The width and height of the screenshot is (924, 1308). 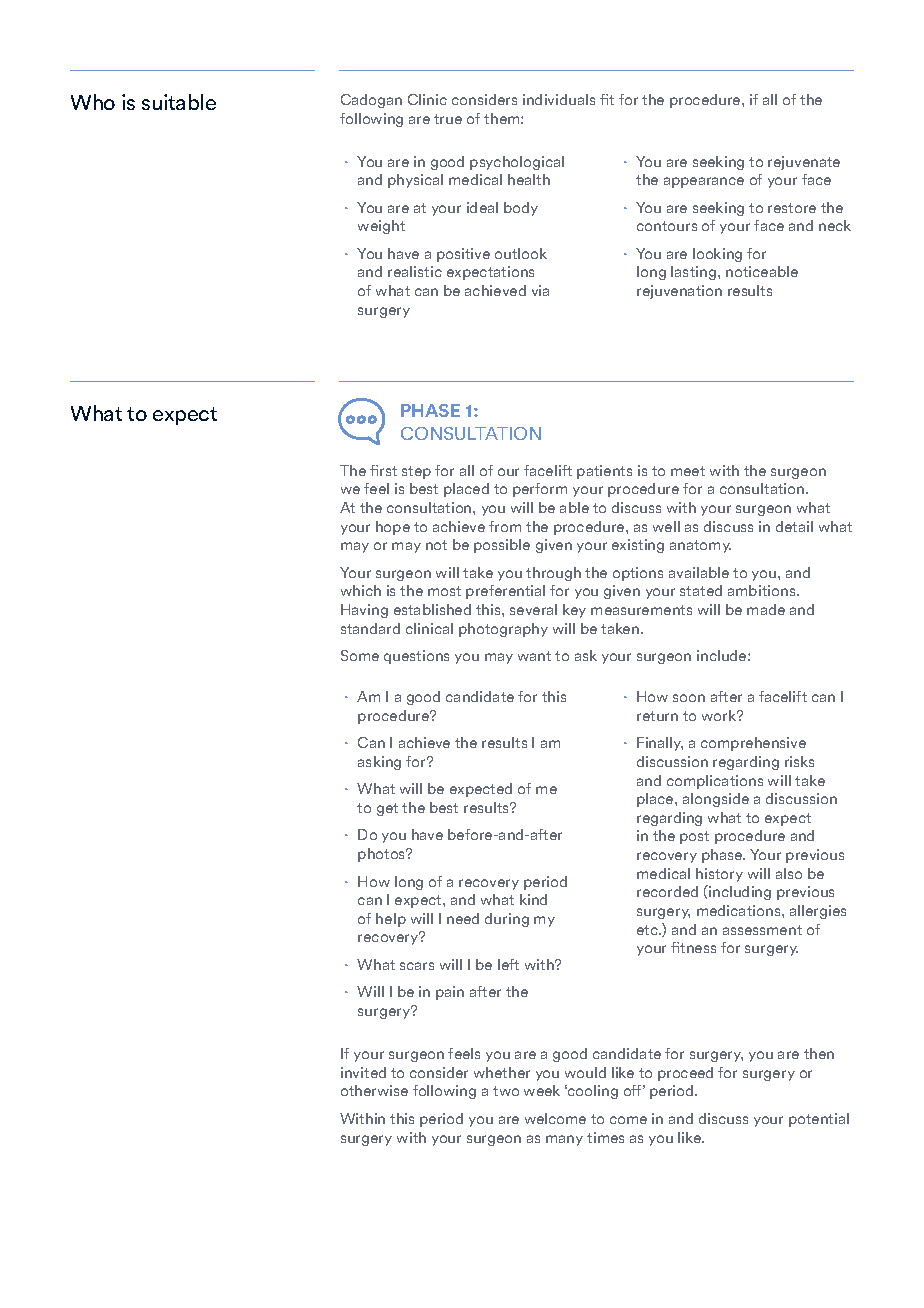 What do you see at coordinates (432, 609) in the screenshot?
I see `established` at bounding box center [432, 609].
